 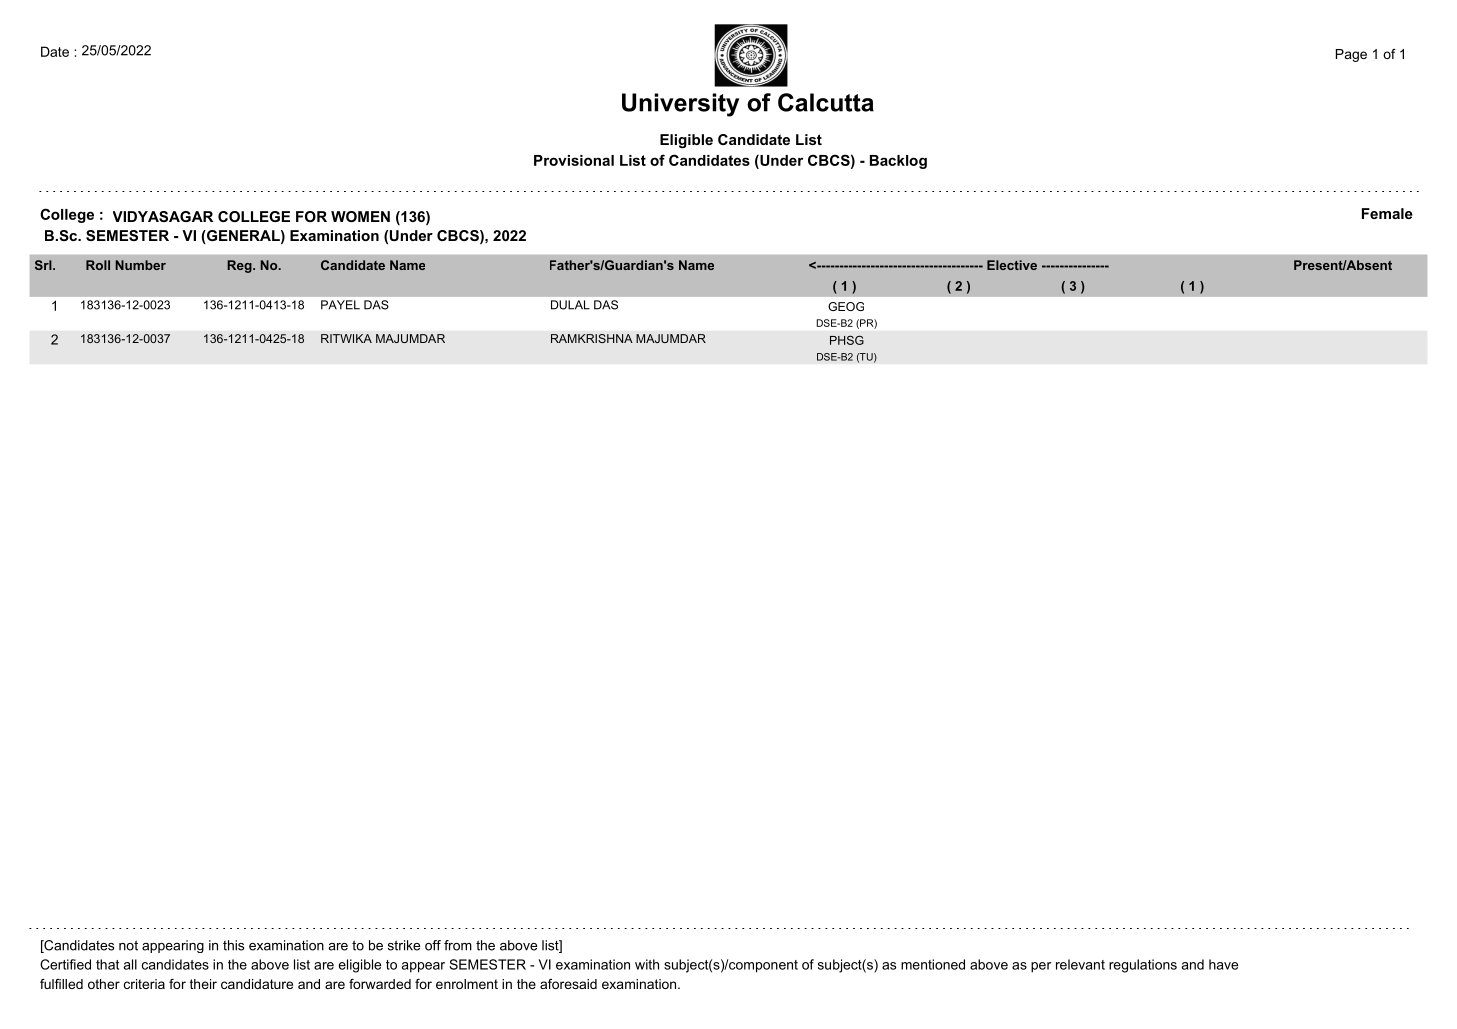 What do you see at coordinates (130, 964) in the page?
I see `all` at bounding box center [130, 964].
